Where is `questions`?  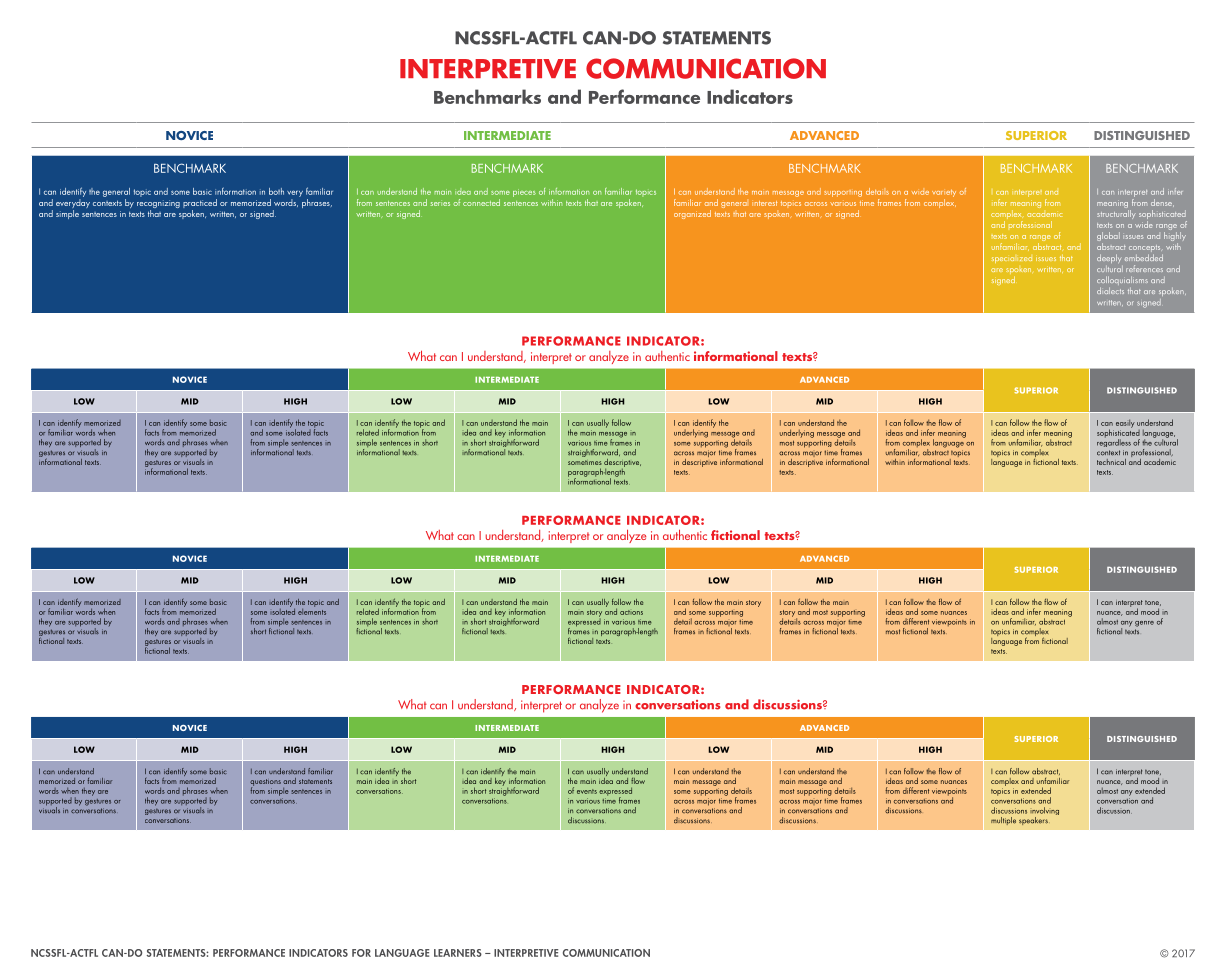
questions is located at coordinates (265, 783).
